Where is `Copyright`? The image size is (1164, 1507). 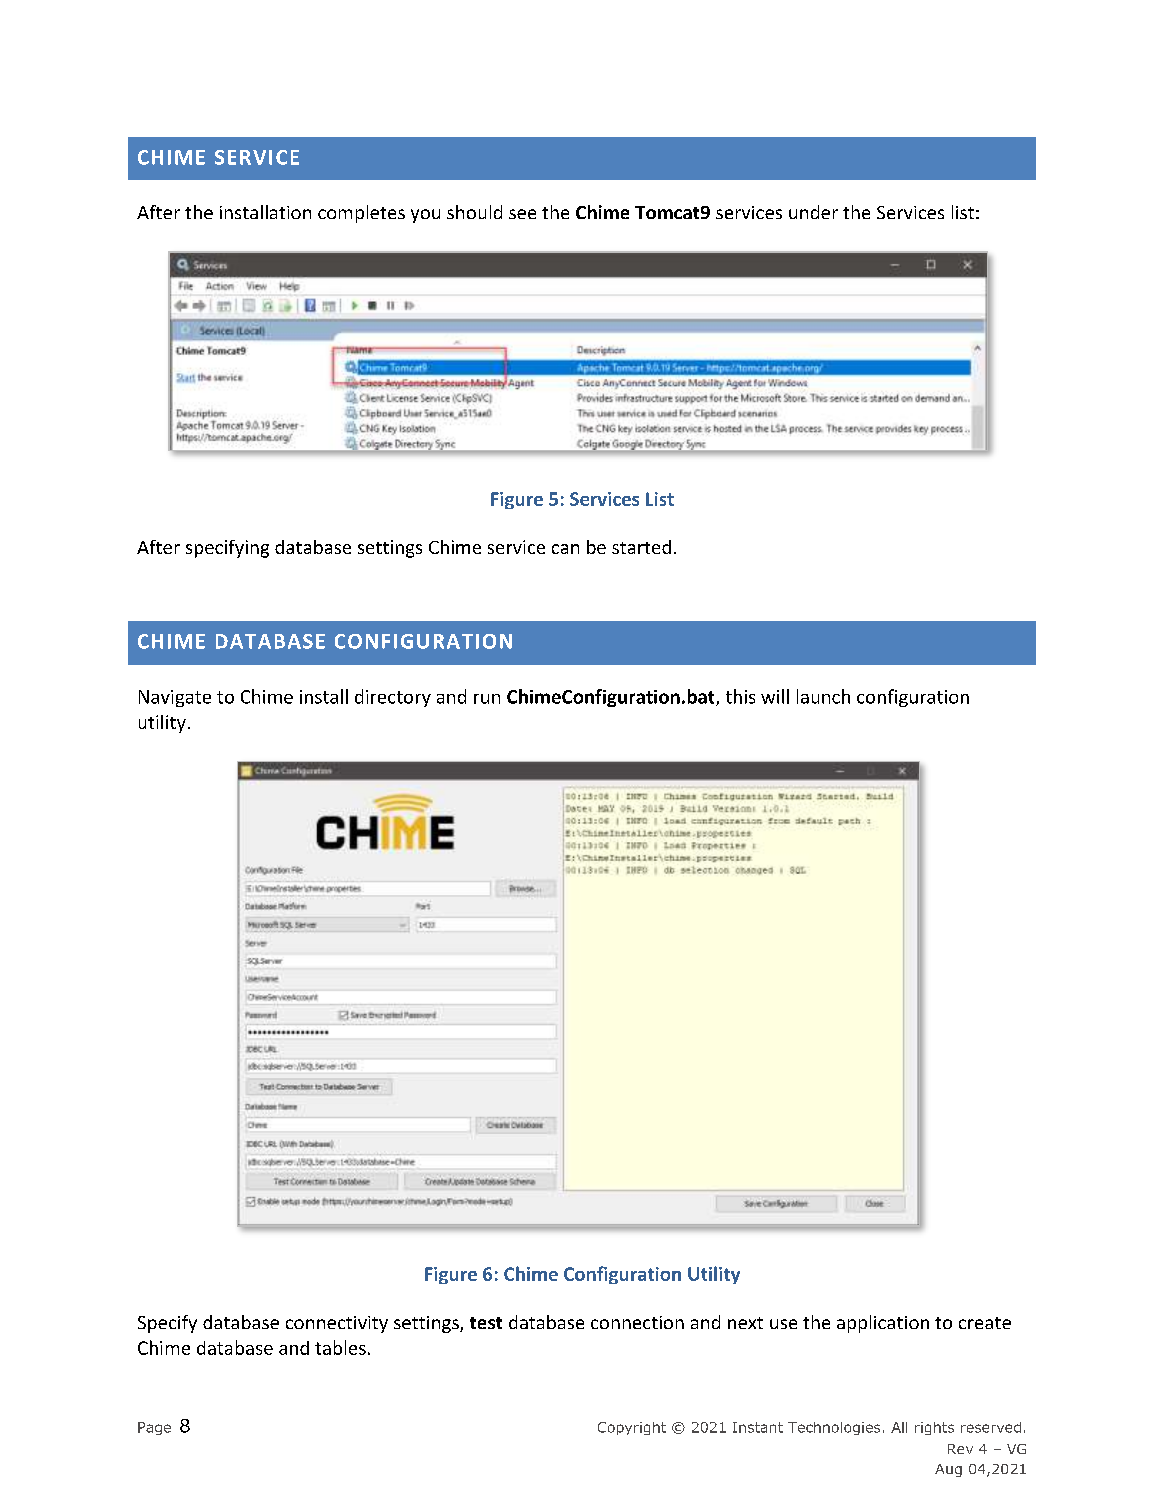
Copyright is located at coordinates (632, 1428).
